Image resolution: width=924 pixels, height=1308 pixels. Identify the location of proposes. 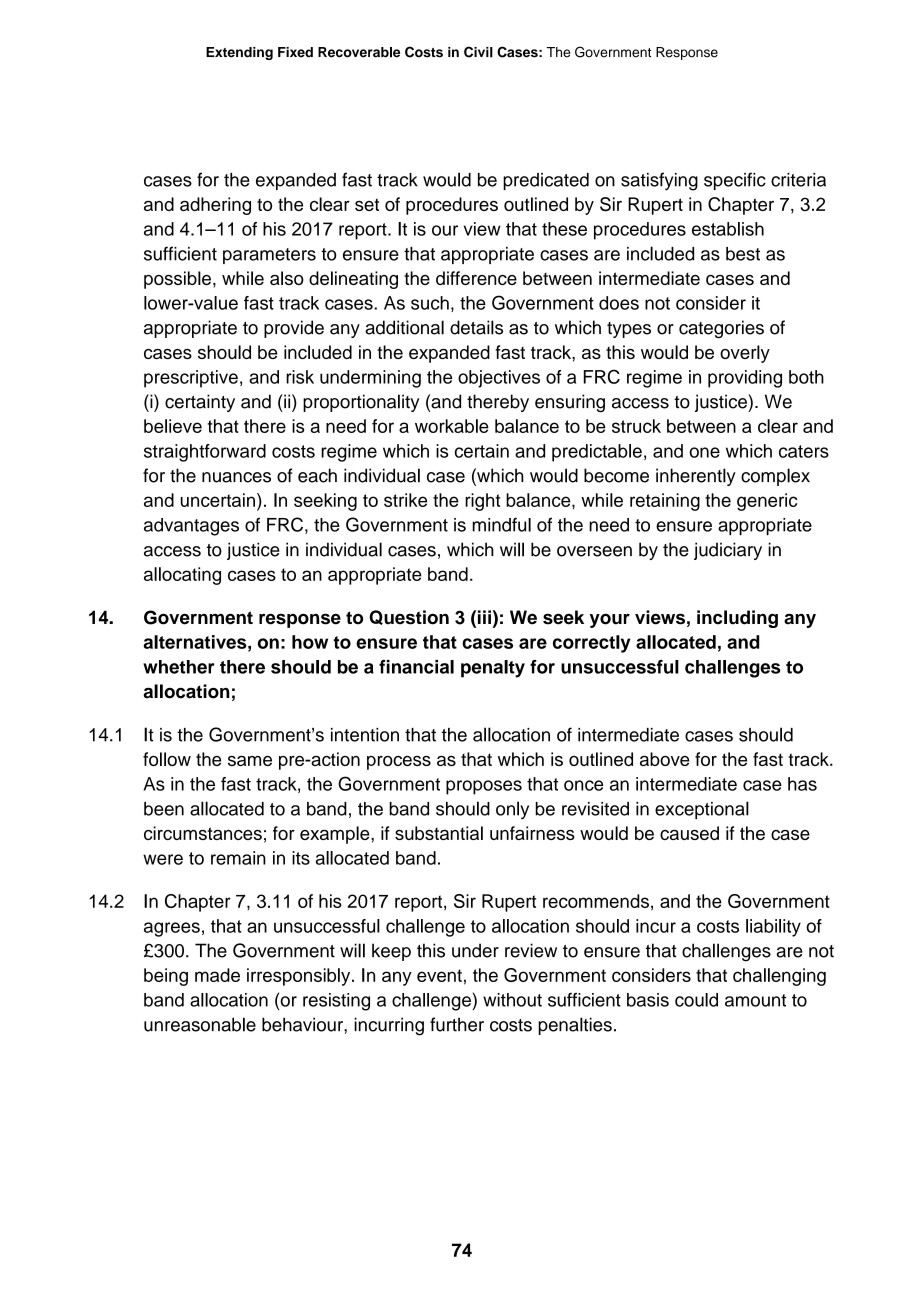
(484, 787).
